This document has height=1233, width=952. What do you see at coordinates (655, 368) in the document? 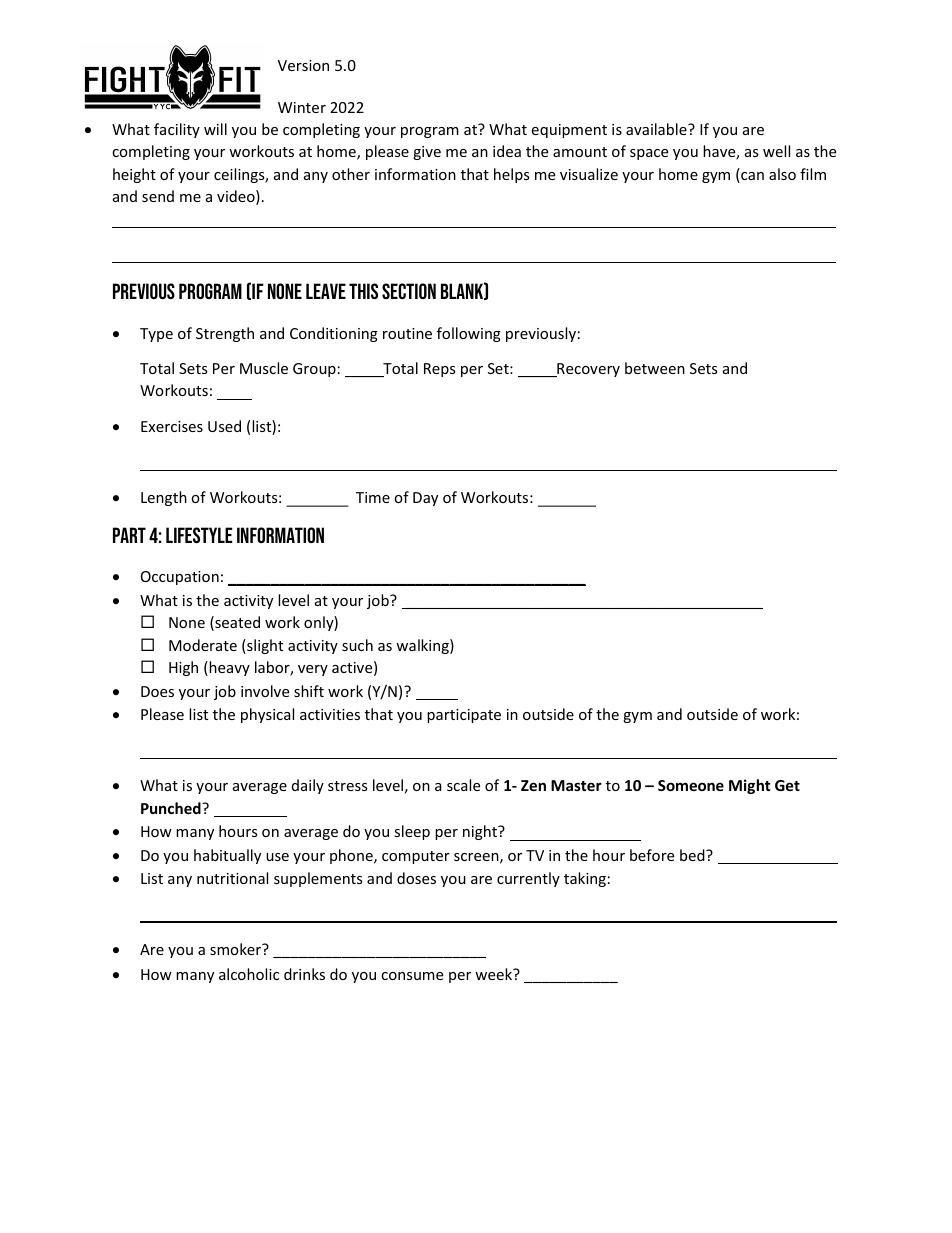
I see `between` at bounding box center [655, 368].
